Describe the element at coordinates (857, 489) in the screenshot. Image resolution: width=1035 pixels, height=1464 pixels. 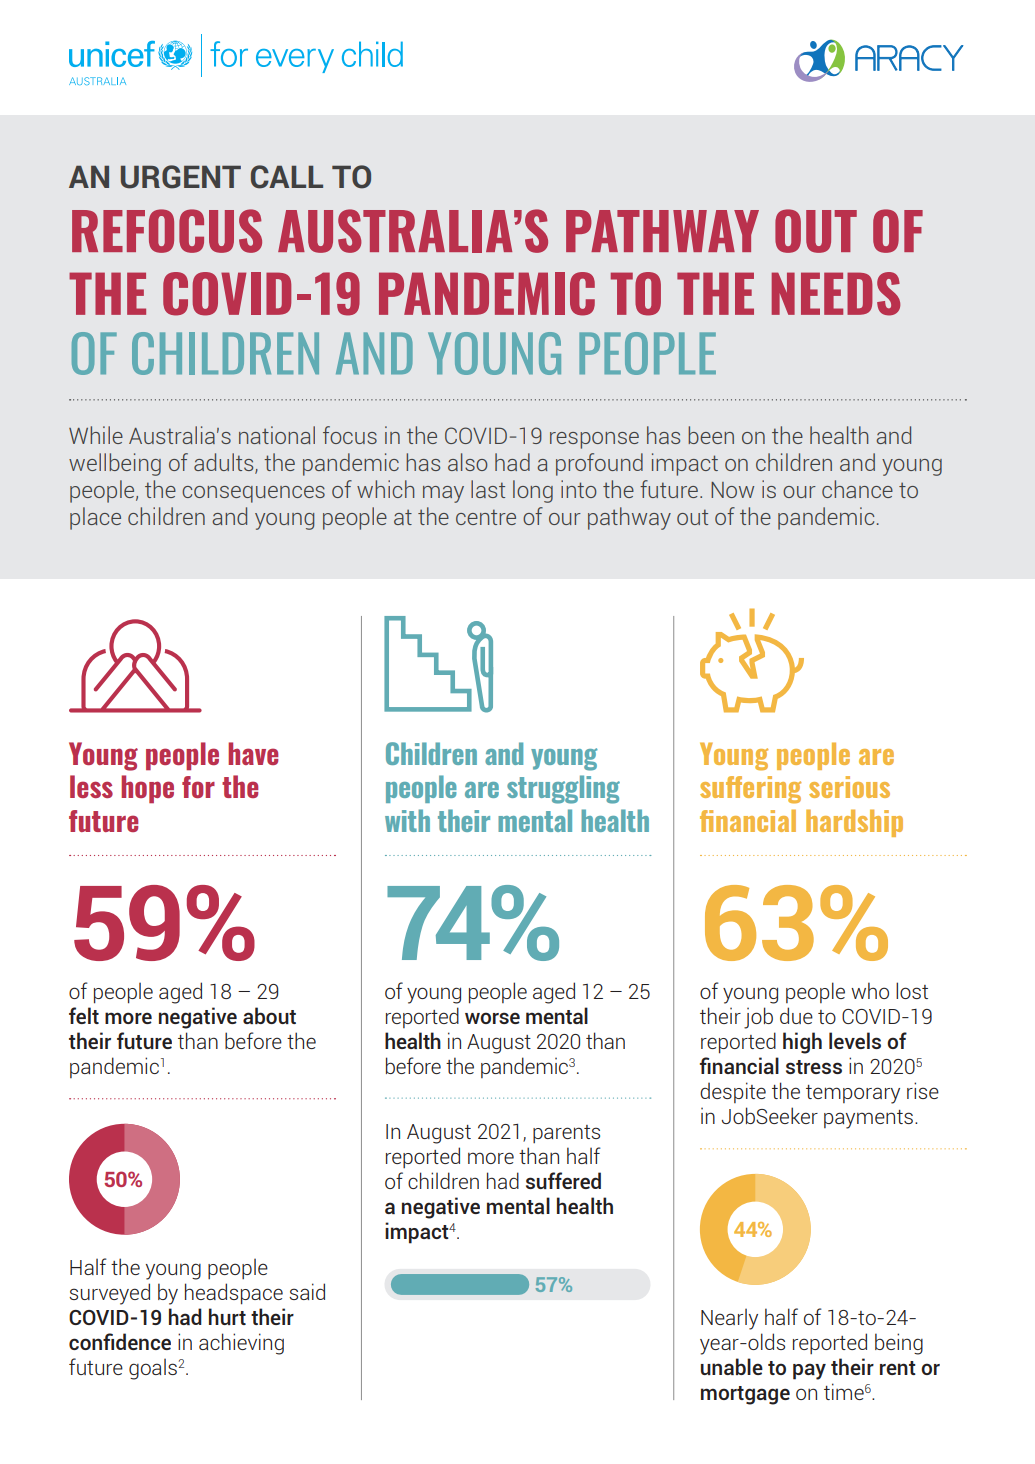
I see `chance` at that location.
